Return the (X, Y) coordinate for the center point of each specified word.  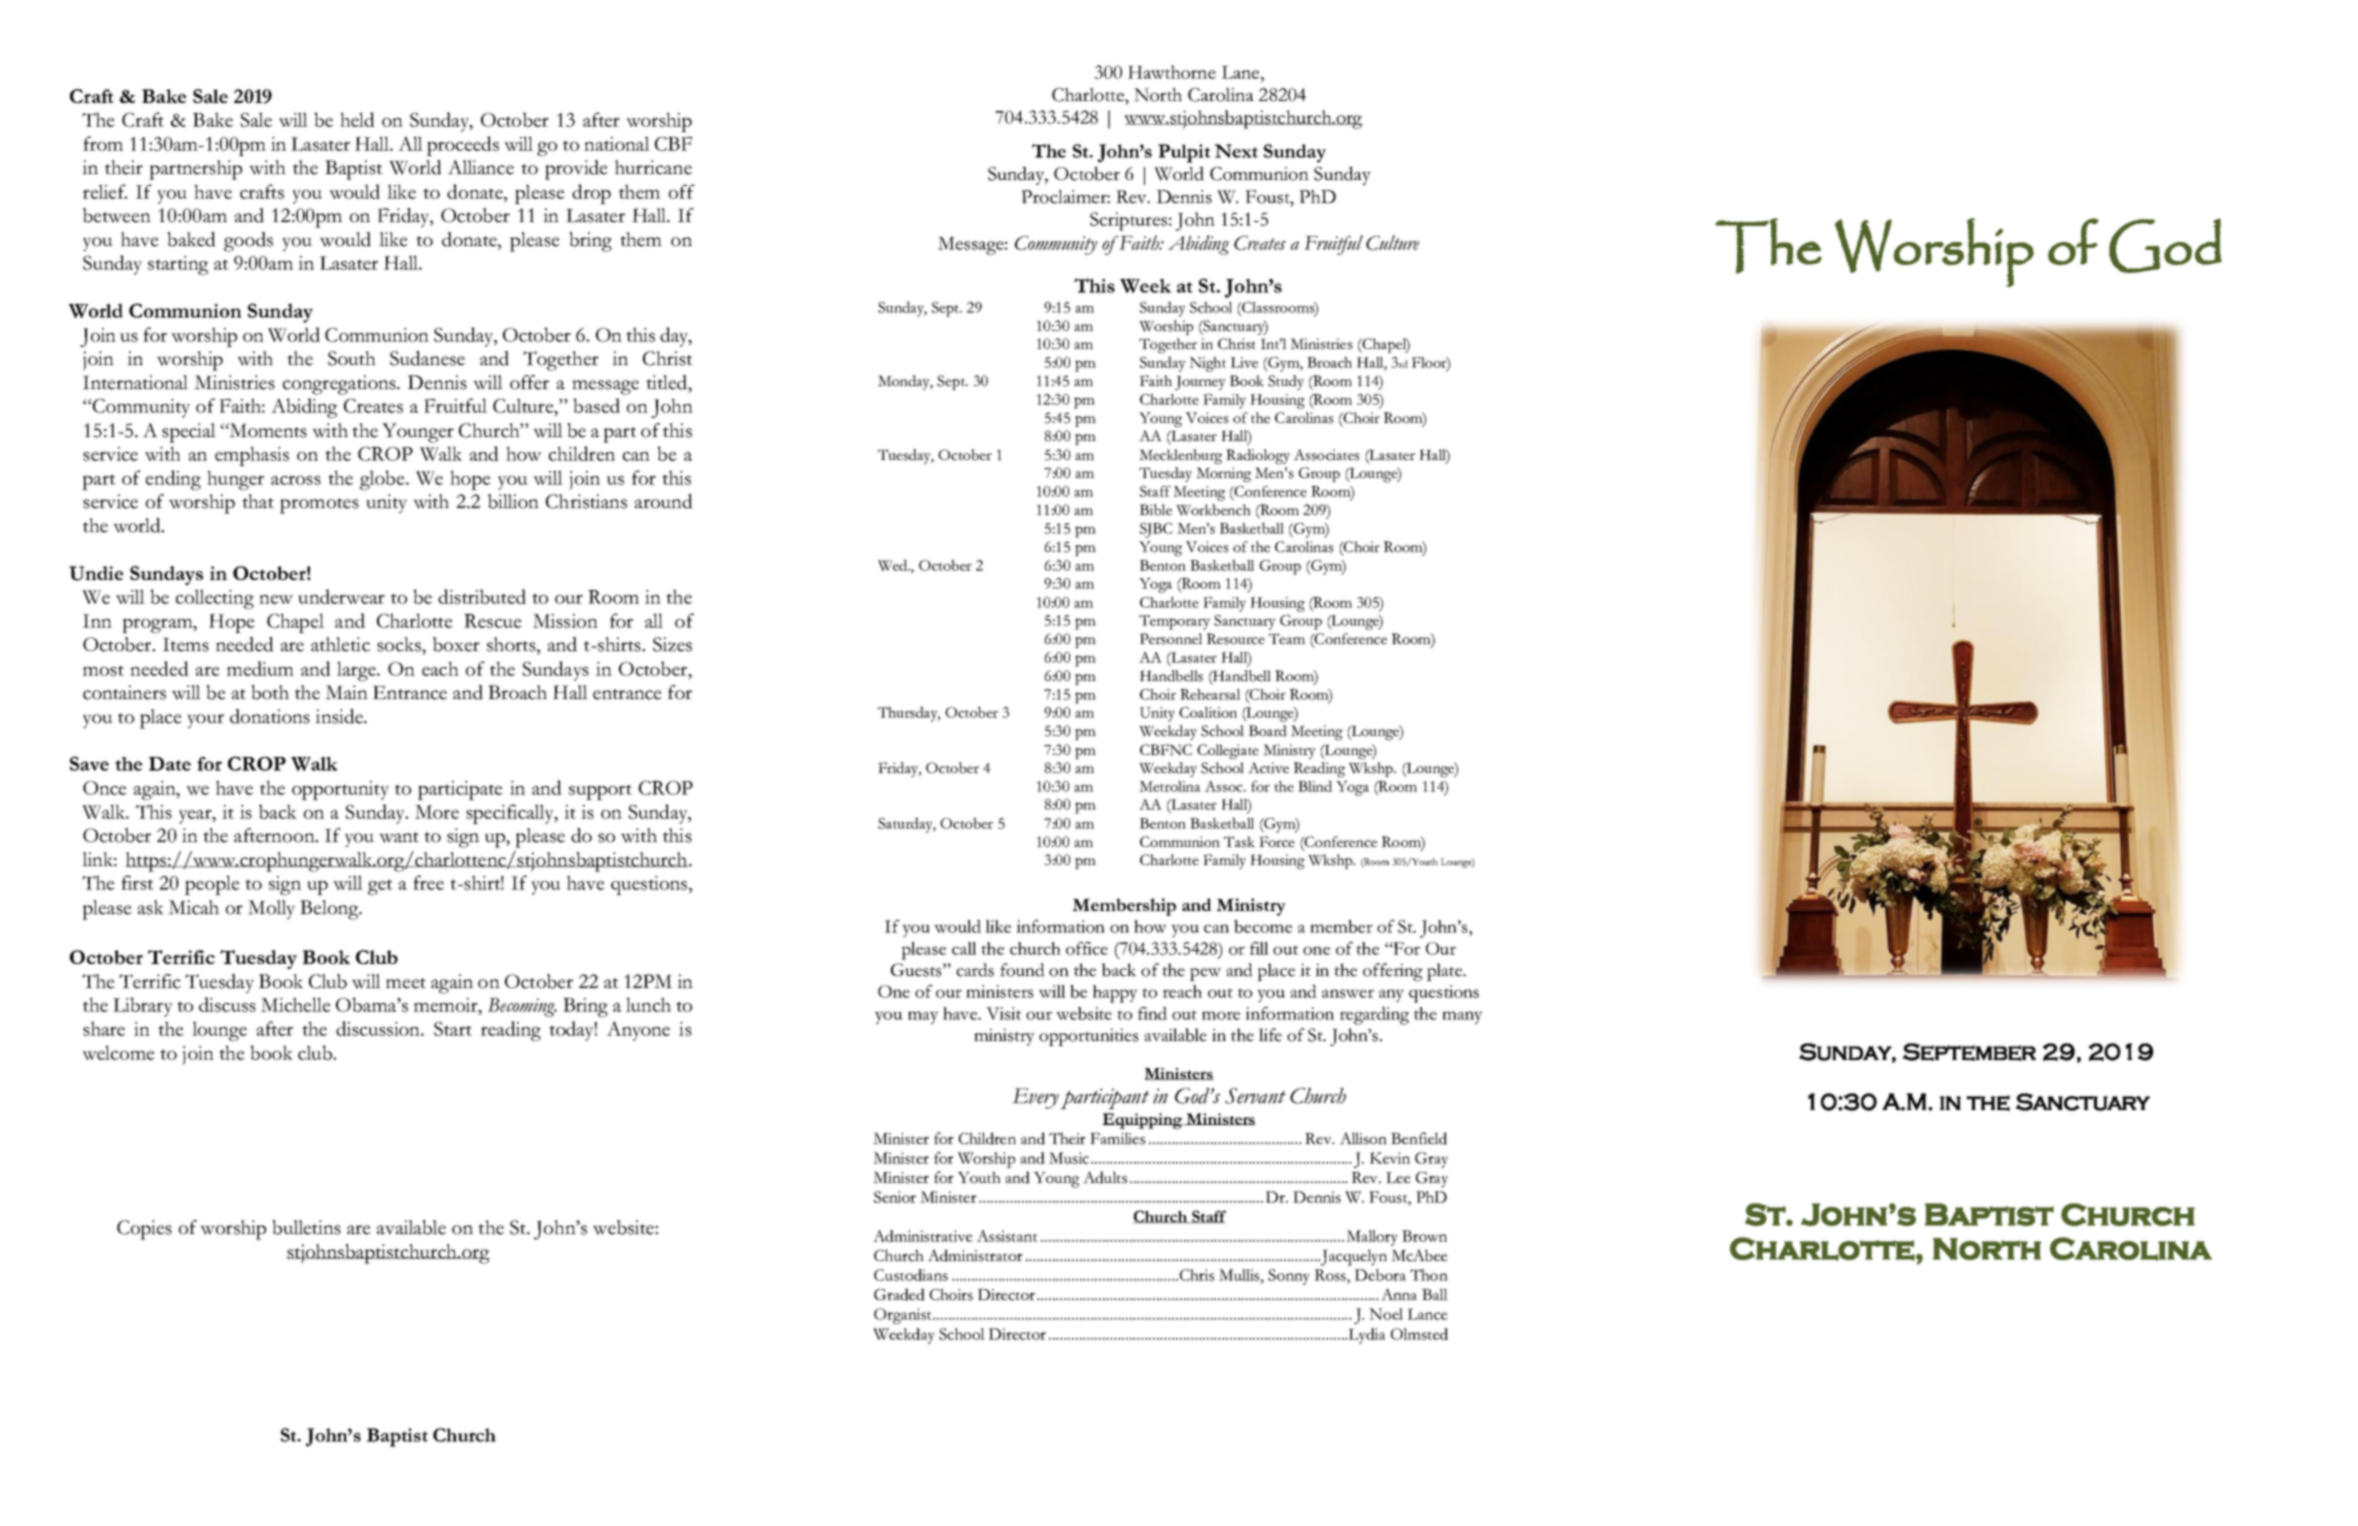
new (276, 599)
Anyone (638, 1031)
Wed (894, 565)
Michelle (296, 1004)
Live (1244, 362)
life (1270, 1035)
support (600, 792)
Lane (1242, 72)
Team (1287, 638)
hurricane (653, 167)
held (357, 119)
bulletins (306, 1227)
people (212, 885)
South (352, 358)
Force (1277, 842)
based (596, 405)
